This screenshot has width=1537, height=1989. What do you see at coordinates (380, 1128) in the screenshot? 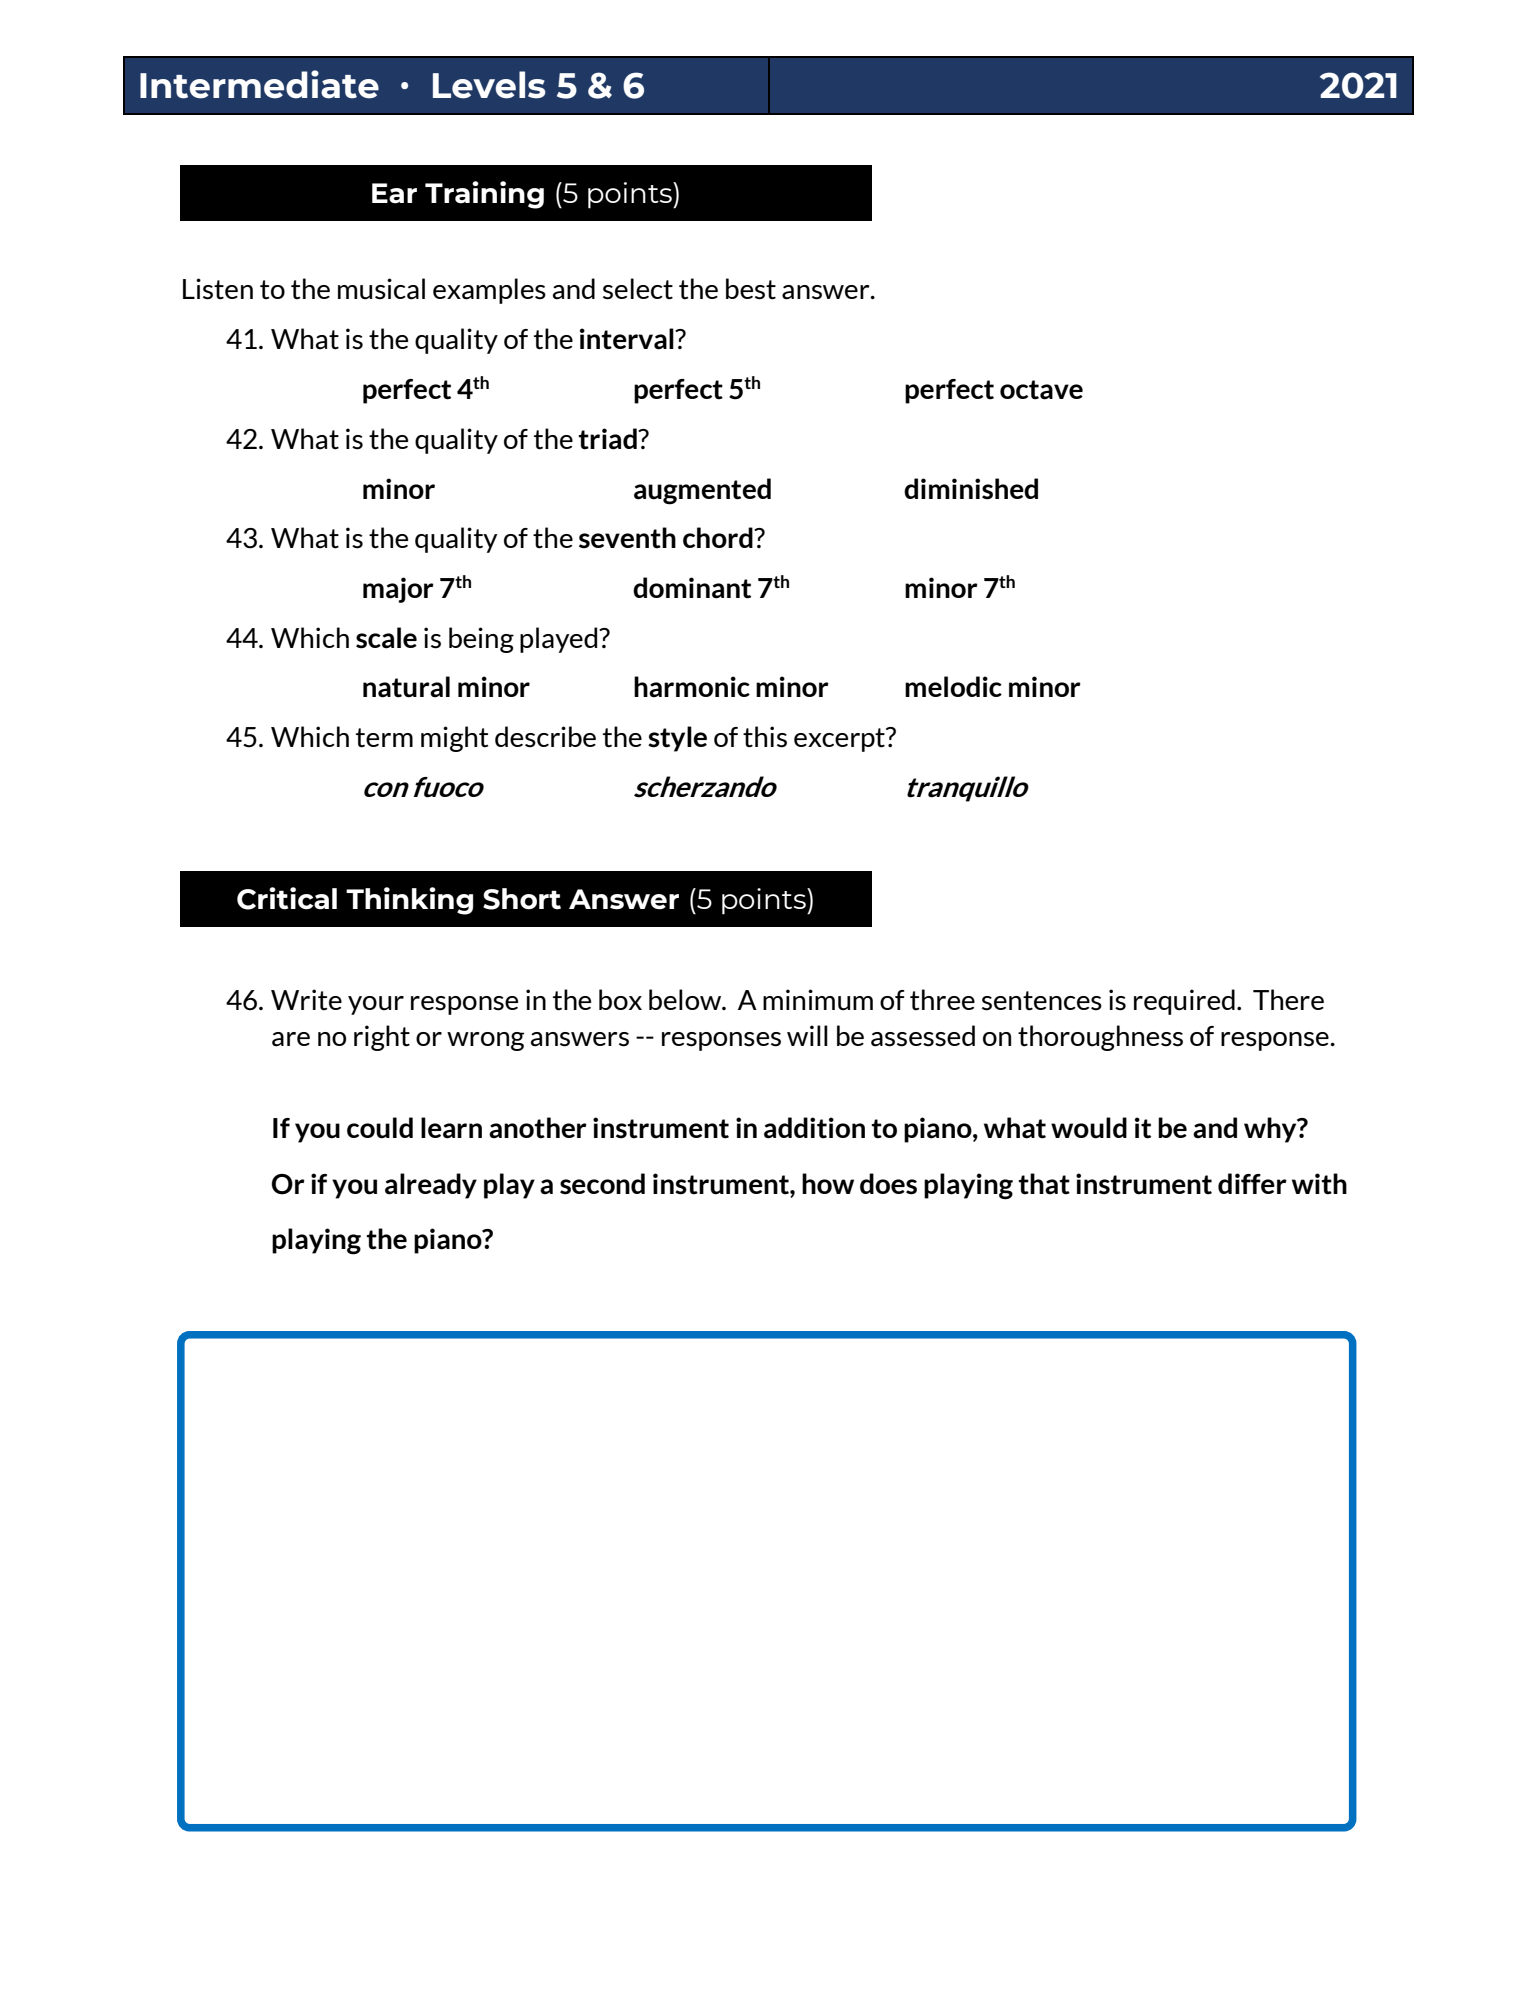
I see `could` at bounding box center [380, 1128].
